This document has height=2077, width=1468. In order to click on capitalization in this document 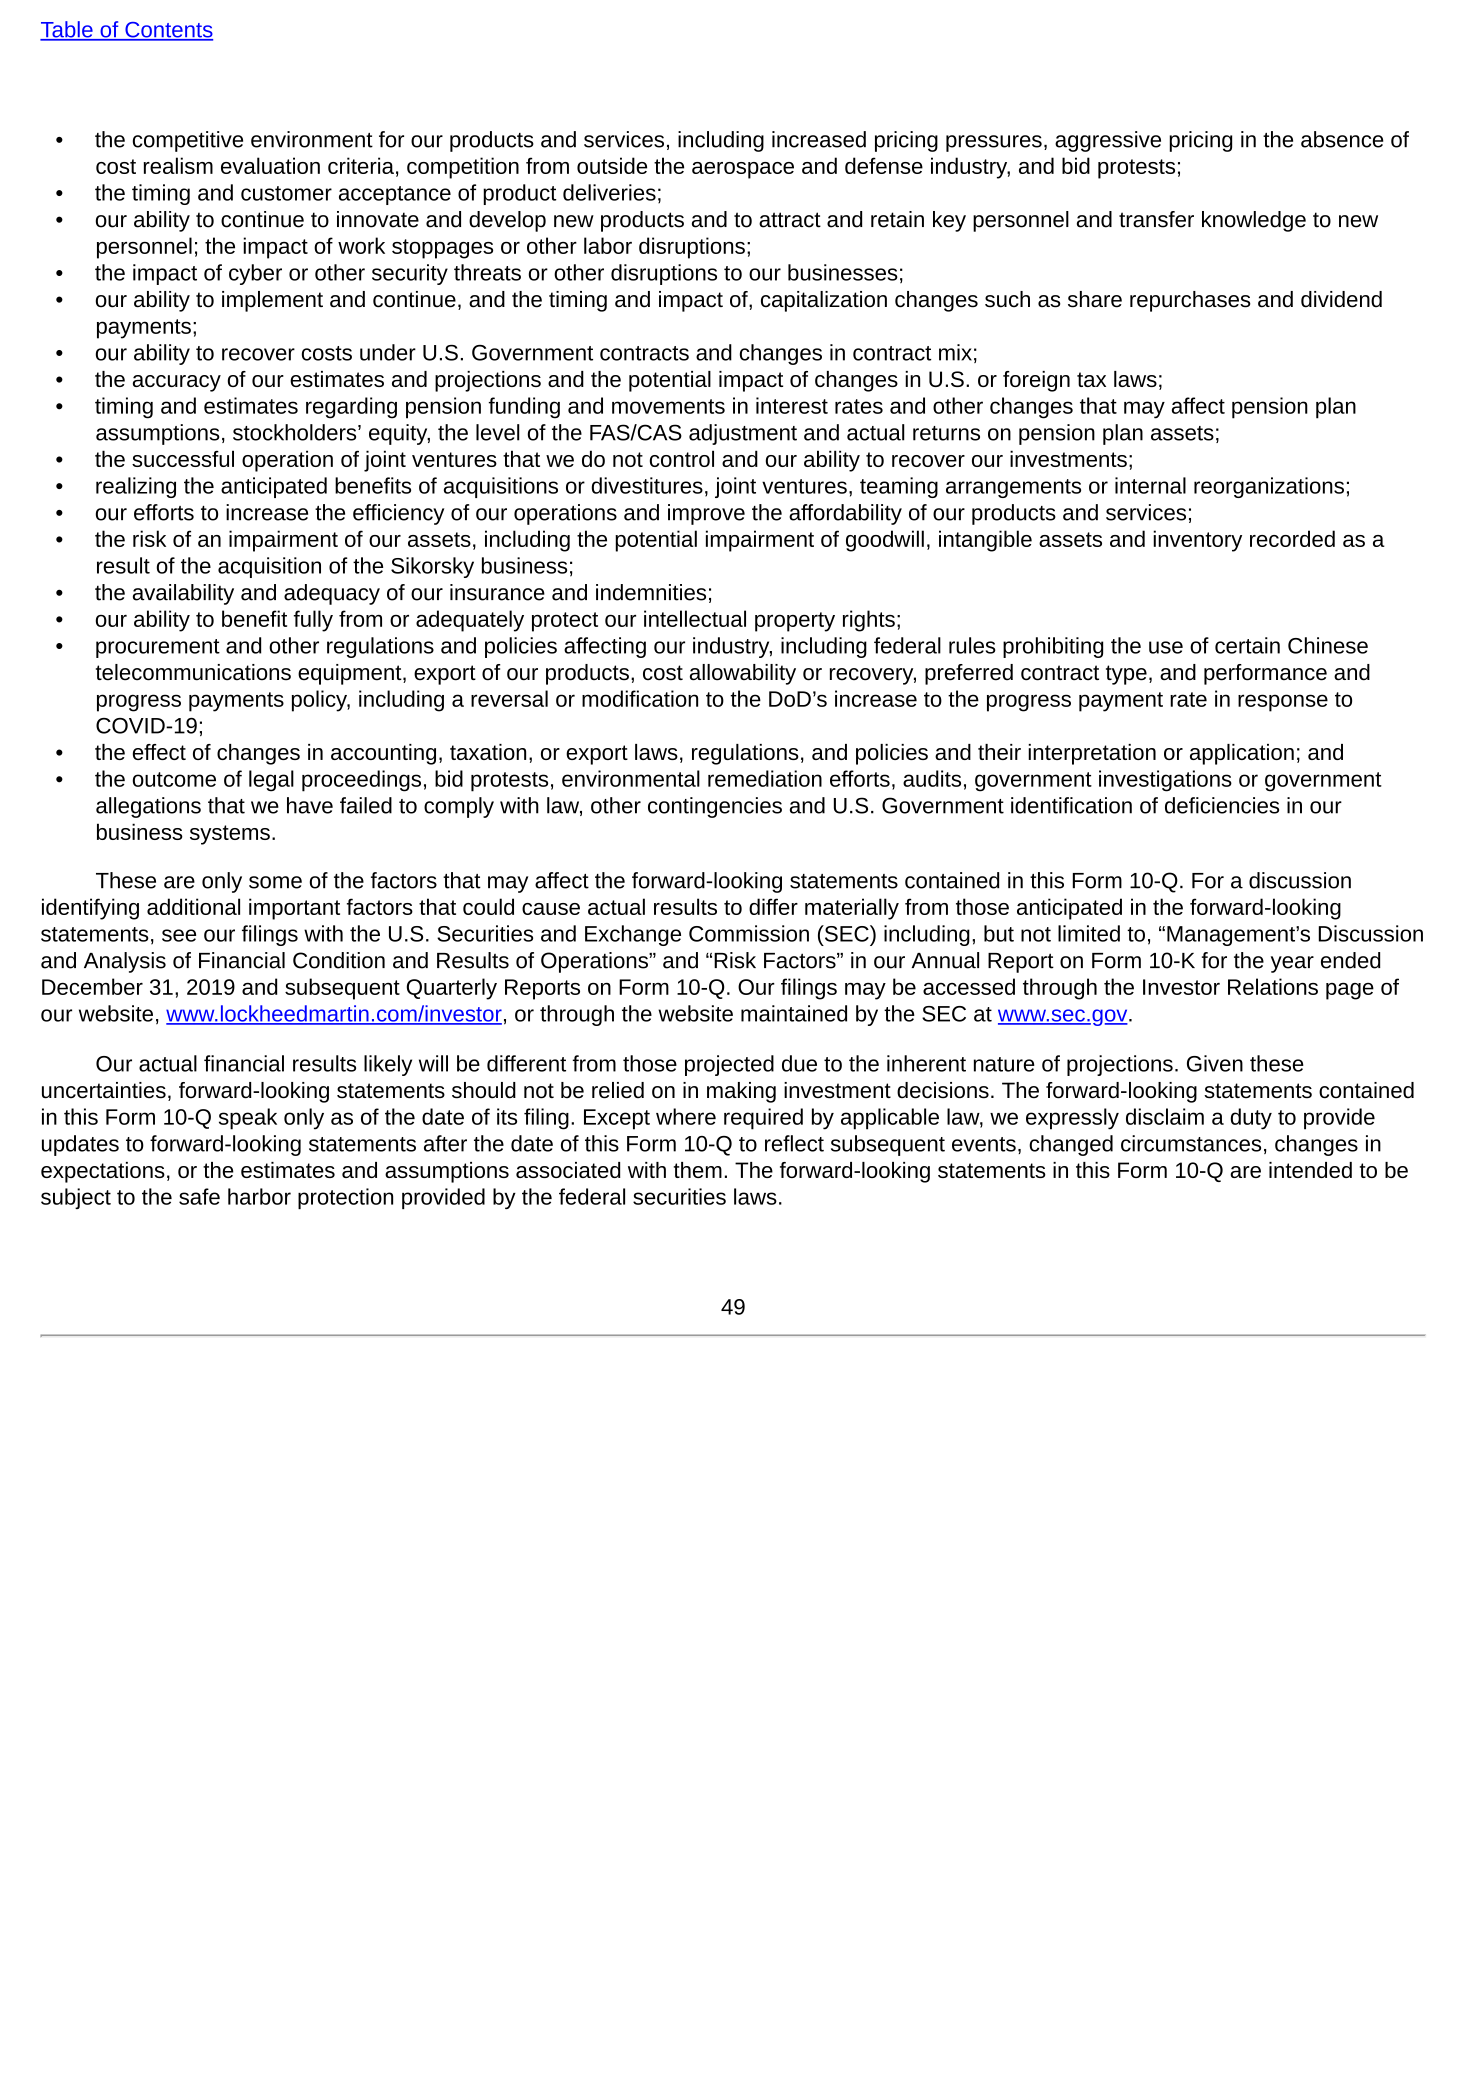, I will do `click(824, 301)`.
